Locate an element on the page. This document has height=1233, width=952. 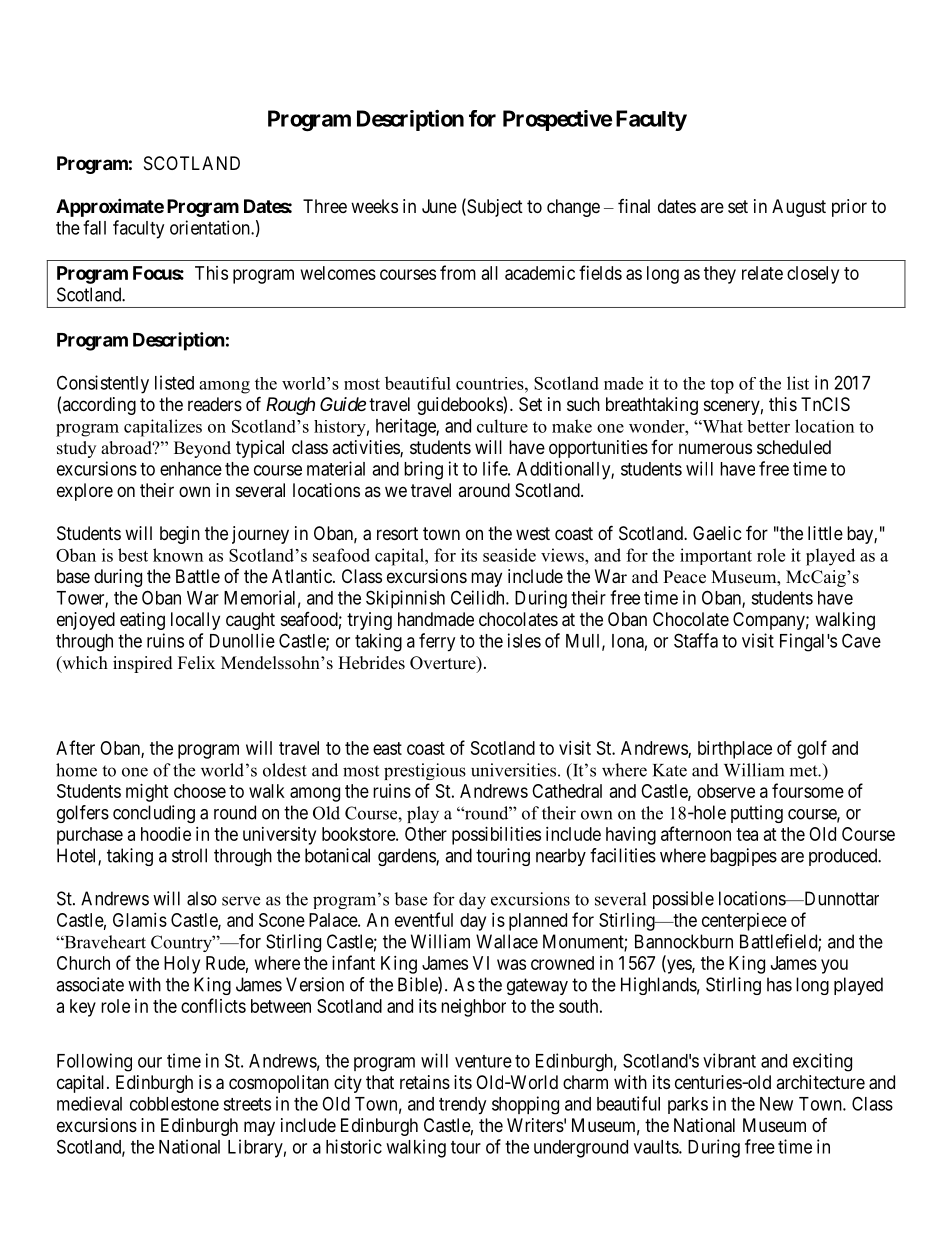
readers is located at coordinates (215, 404).
